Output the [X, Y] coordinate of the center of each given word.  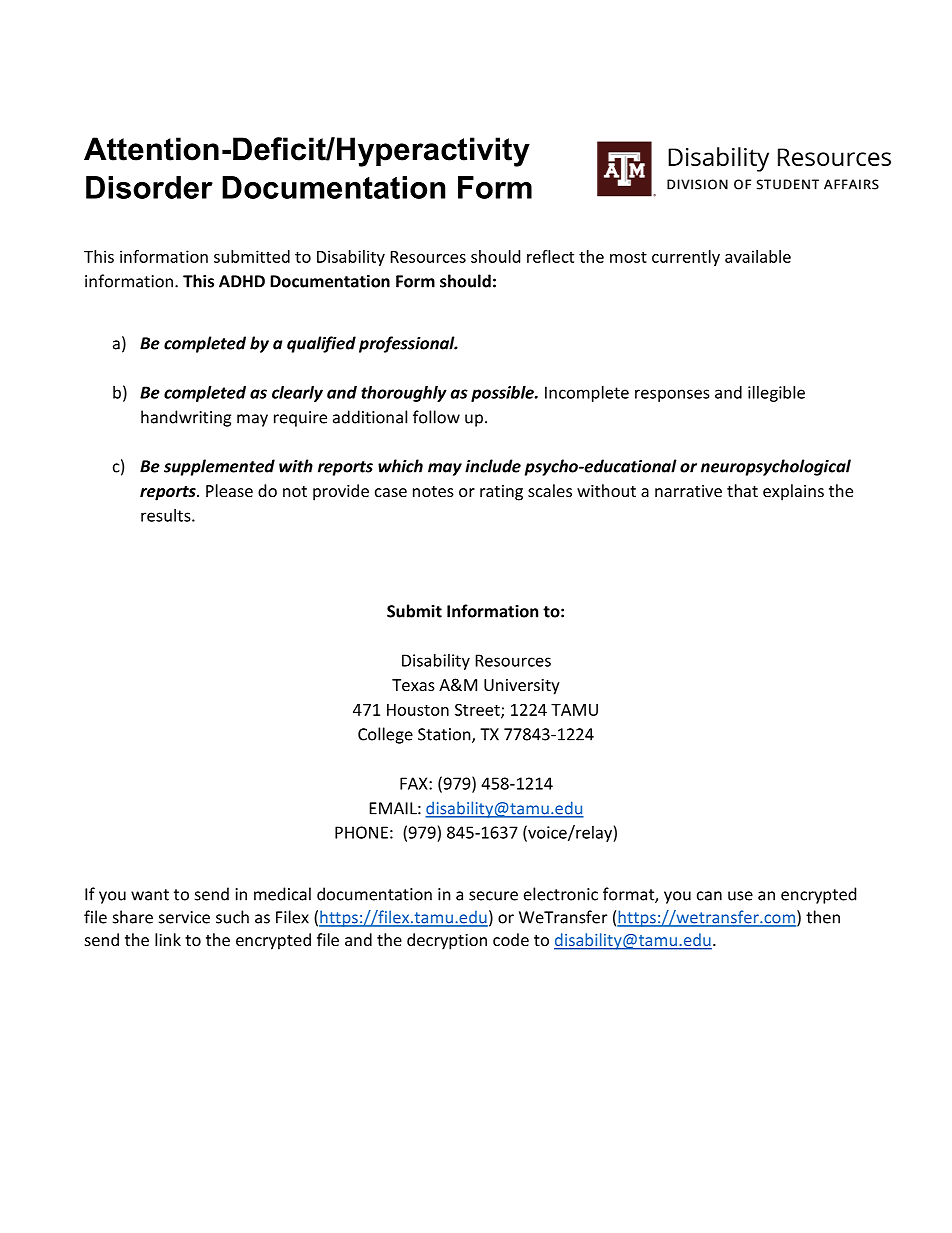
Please [229, 490]
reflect [550, 256]
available [758, 256]
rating [501, 493]
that [742, 490]
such [232, 917]
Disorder [149, 187]
